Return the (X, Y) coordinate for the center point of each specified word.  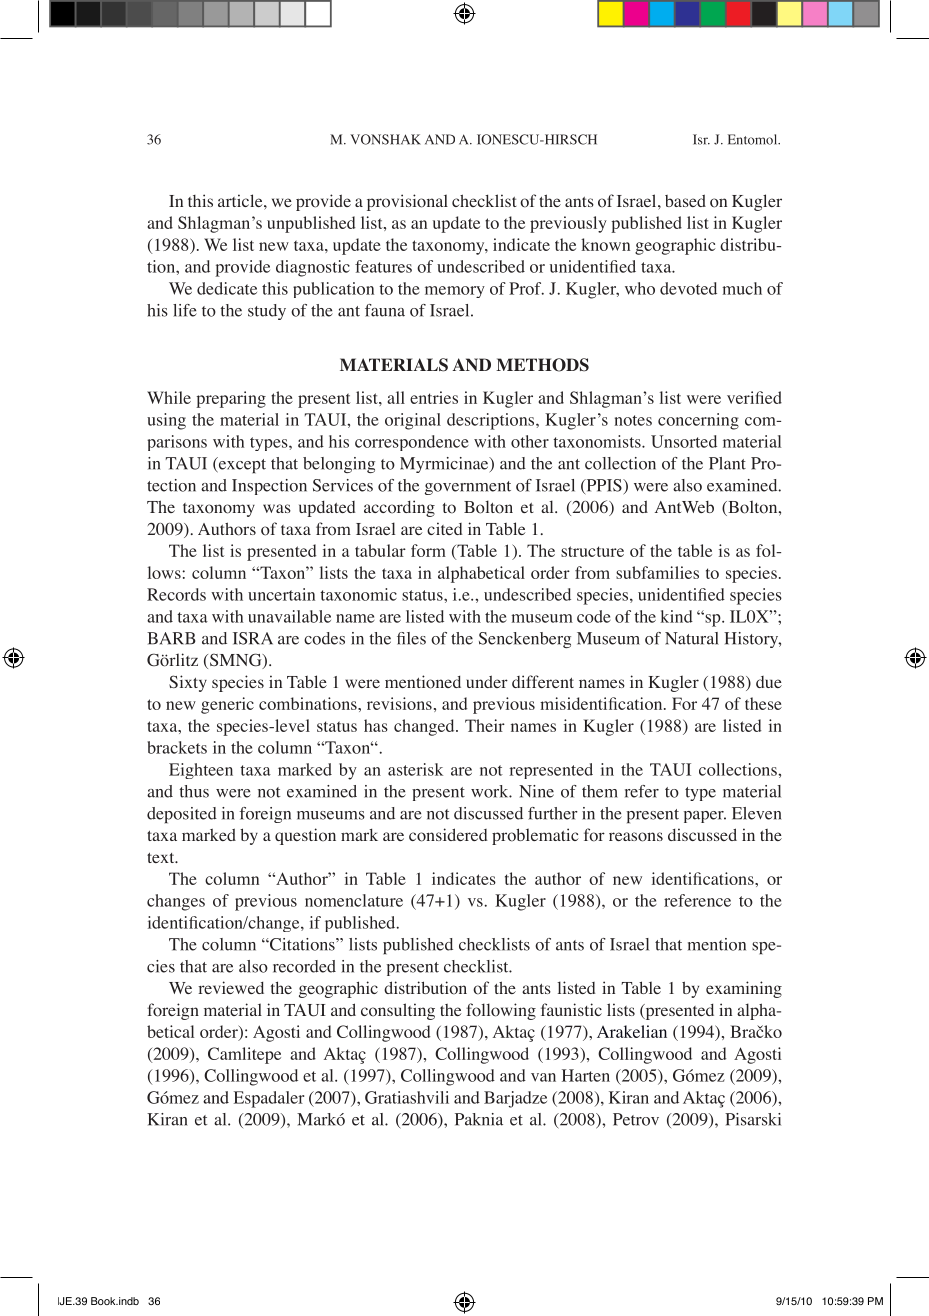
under (487, 681)
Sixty (188, 683)
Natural (692, 638)
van (543, 1077)
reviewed (231, 987)
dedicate (227, 288)
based (685, 200)
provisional (407, 202)
